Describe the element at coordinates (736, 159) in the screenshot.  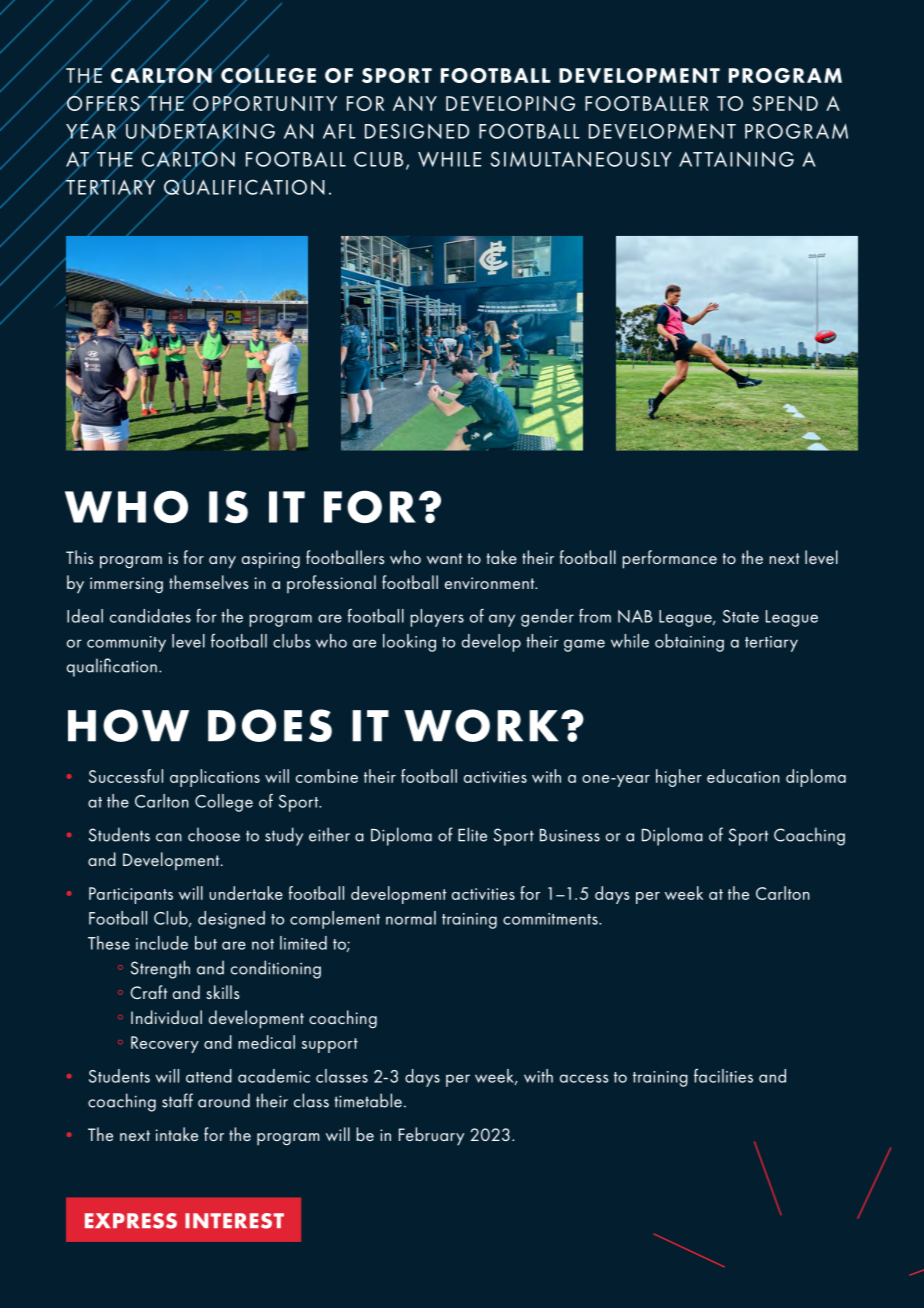
I see `ATTAINING` at that location.
